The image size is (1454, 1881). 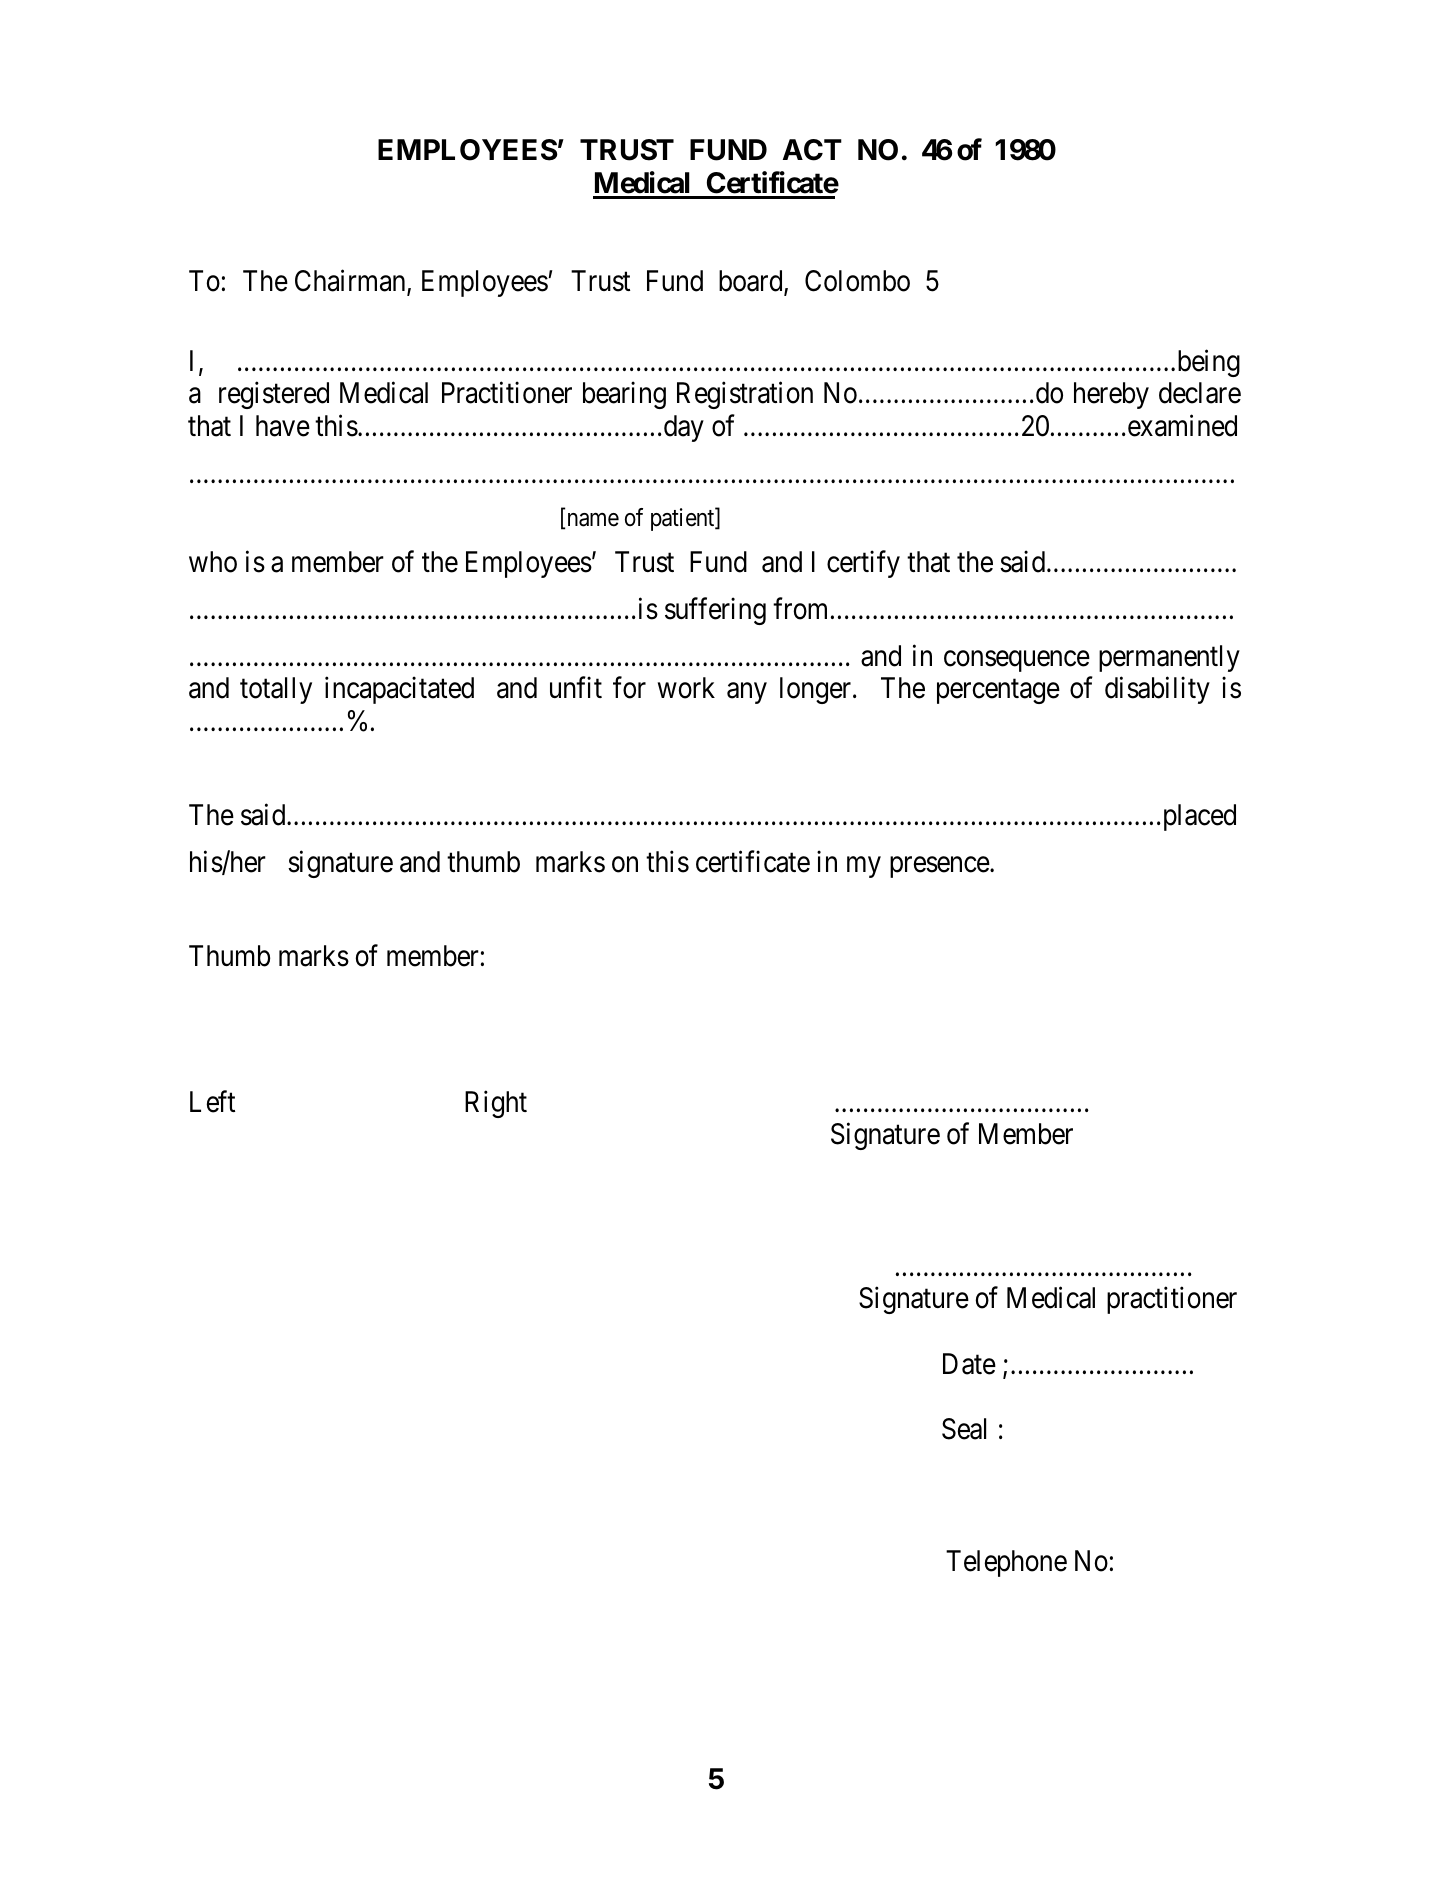 I want to click on Right, so click(x=496, y=1104).
